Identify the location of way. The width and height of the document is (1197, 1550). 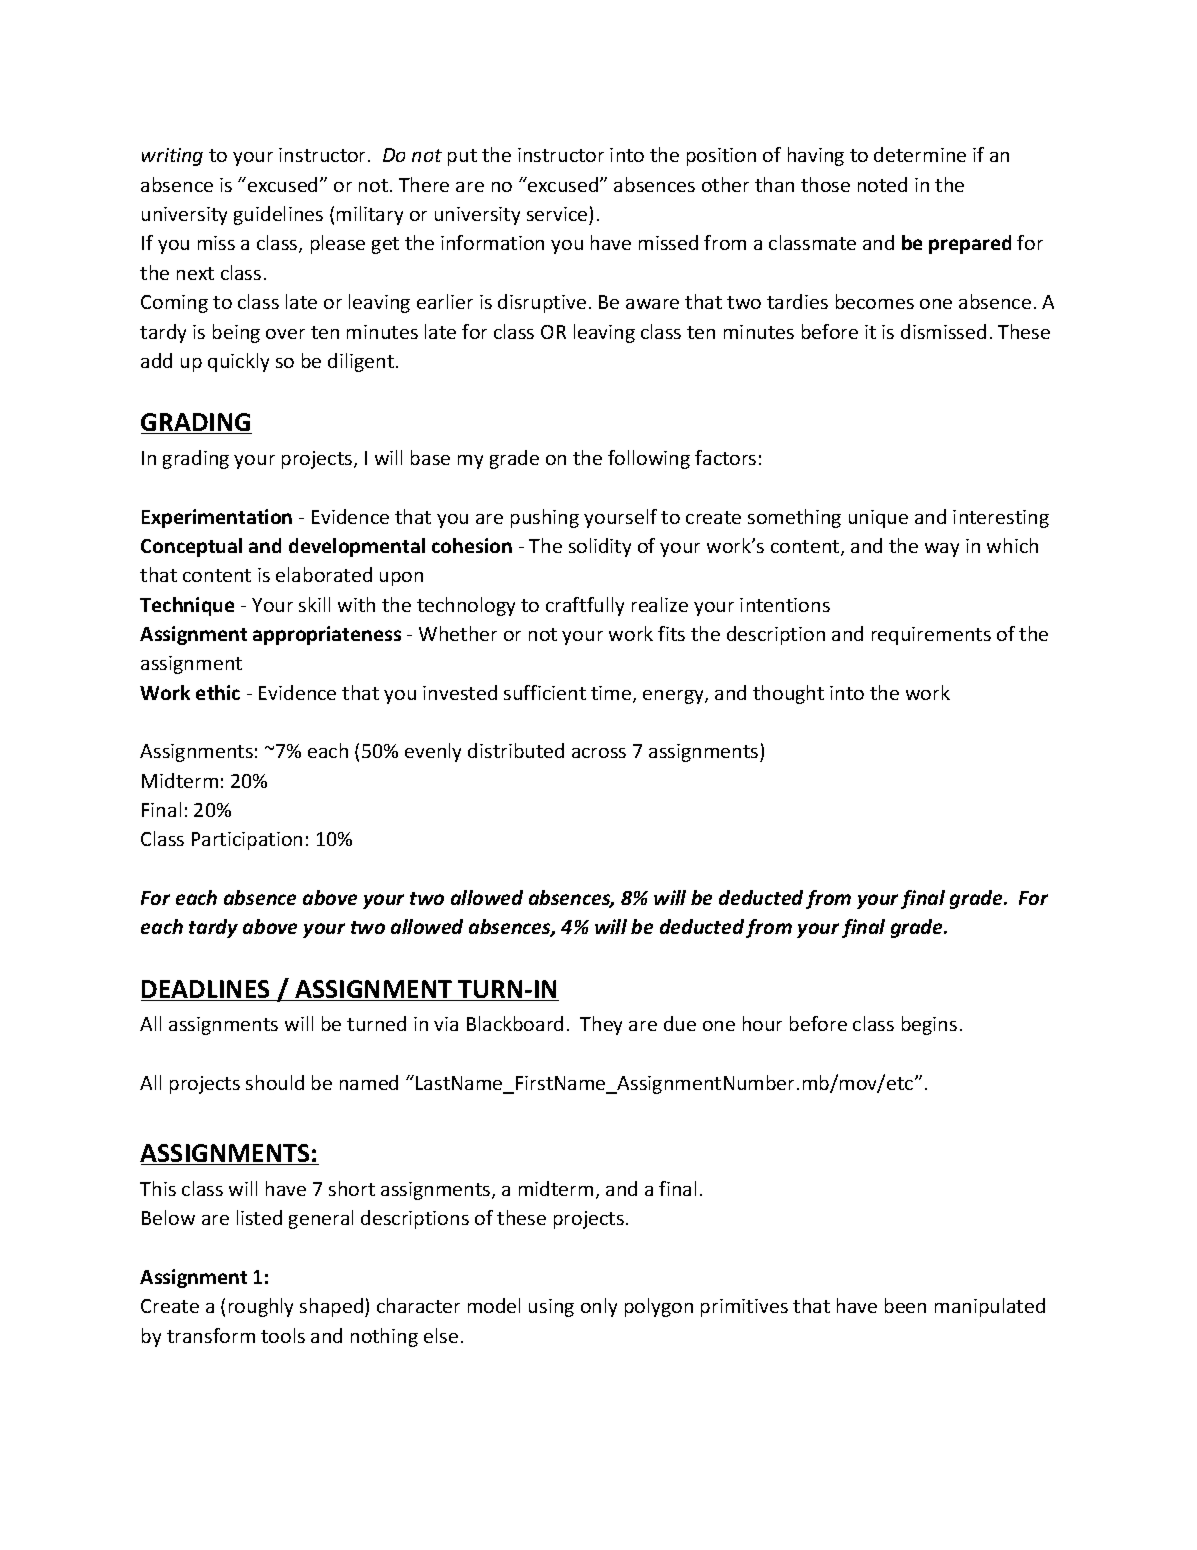
(942, 550).
